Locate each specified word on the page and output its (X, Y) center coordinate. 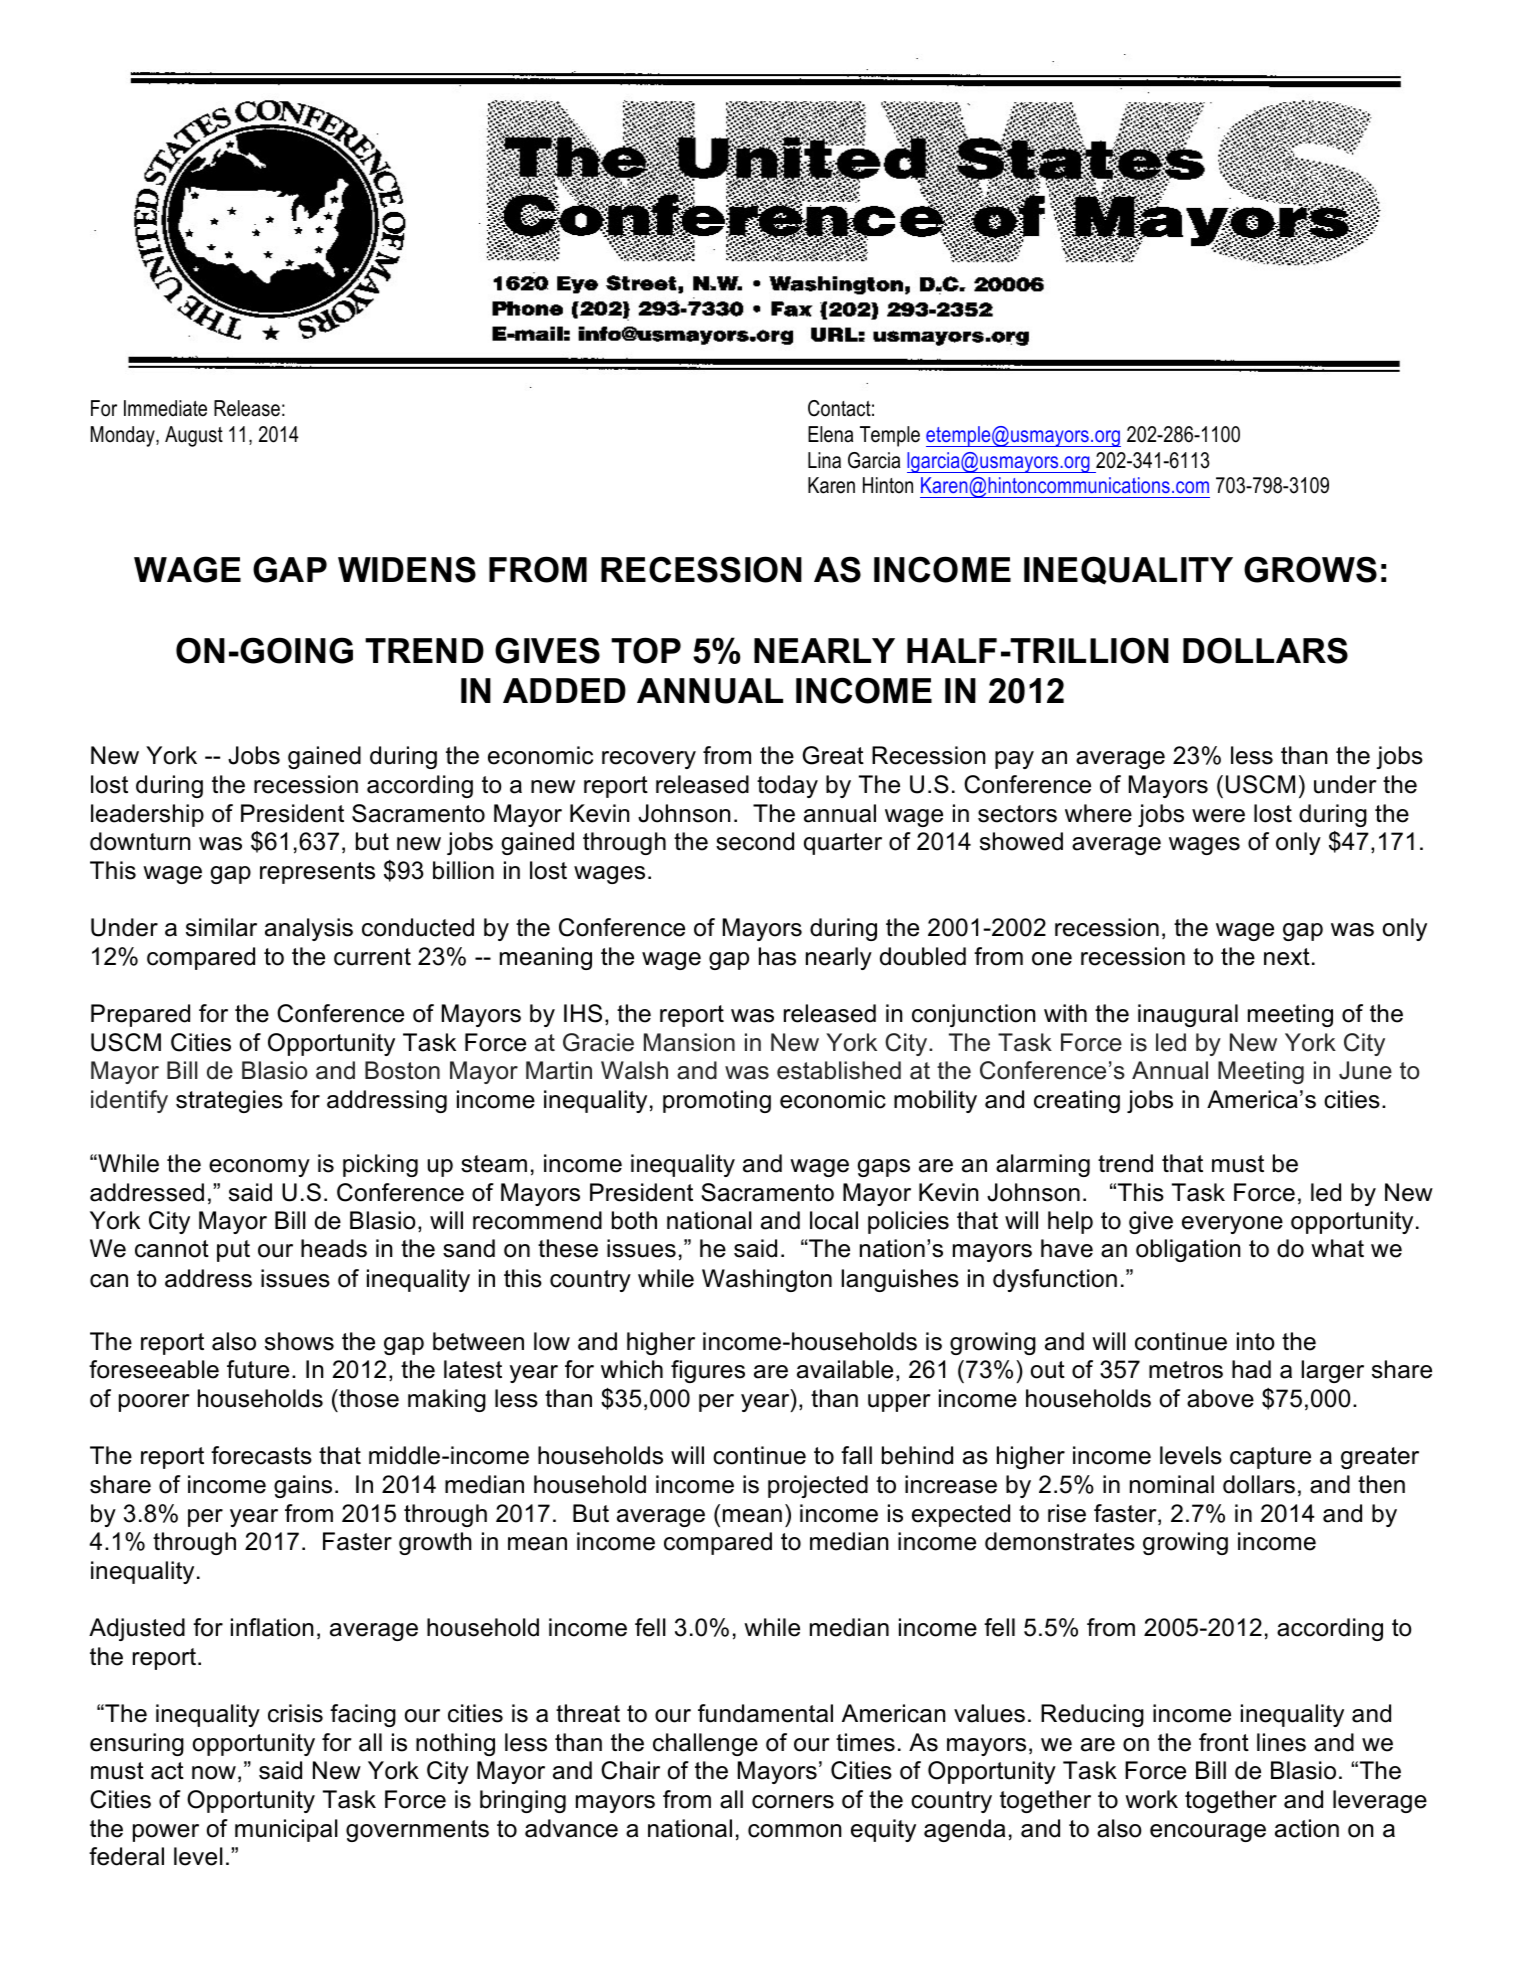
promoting (717, 1101)
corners (793, 1802)
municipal (286, 1830)
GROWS (1310, 569)
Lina (824, 460)
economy (259, 1168)
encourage (1208, 1833)
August (194, 436)
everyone (1232, 1225)
